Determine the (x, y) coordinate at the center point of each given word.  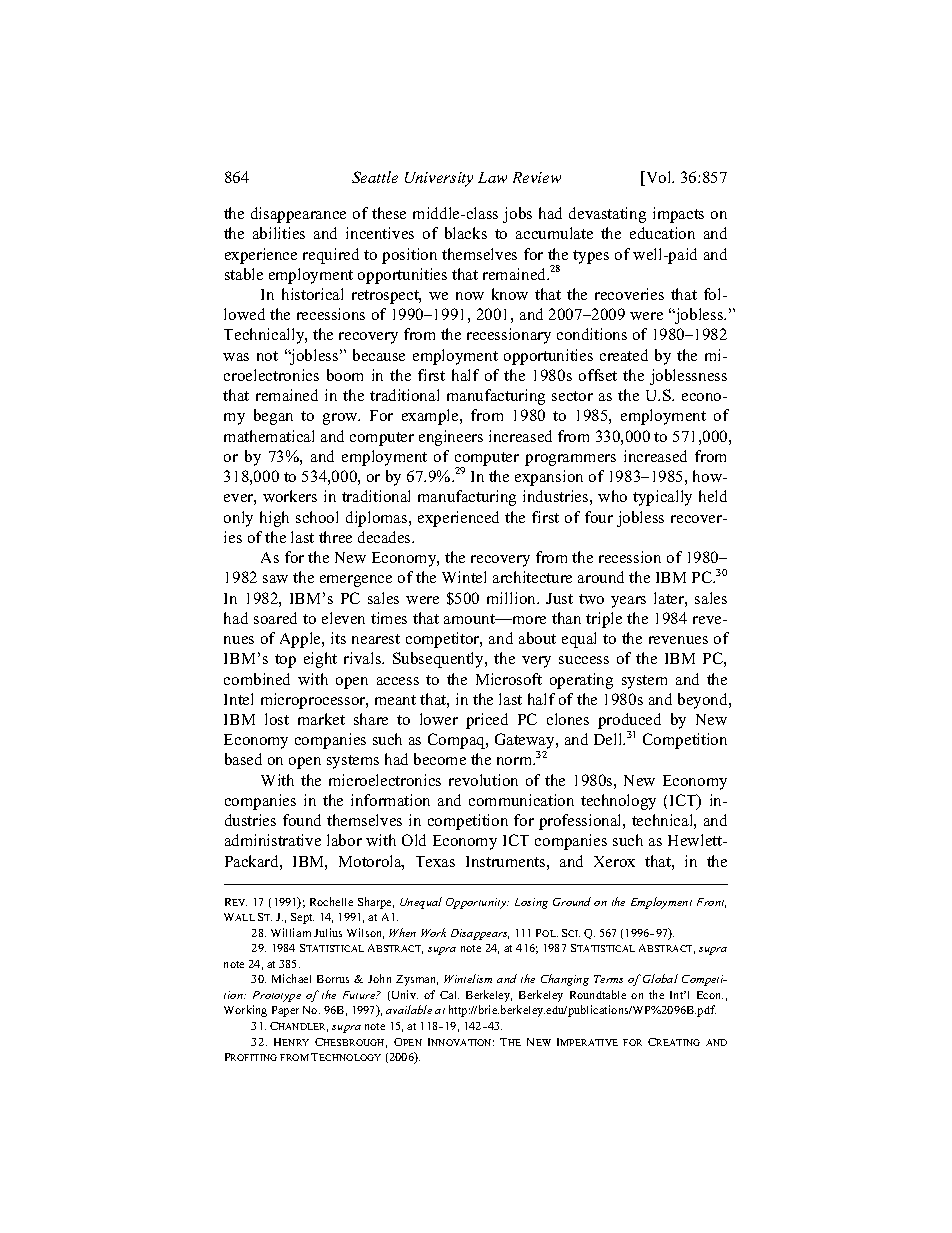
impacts (678, 215)
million (513, 598)
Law (492, 177)
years (628, 602)
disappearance (298, 215)
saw (275, 579)
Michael (291, 978)
